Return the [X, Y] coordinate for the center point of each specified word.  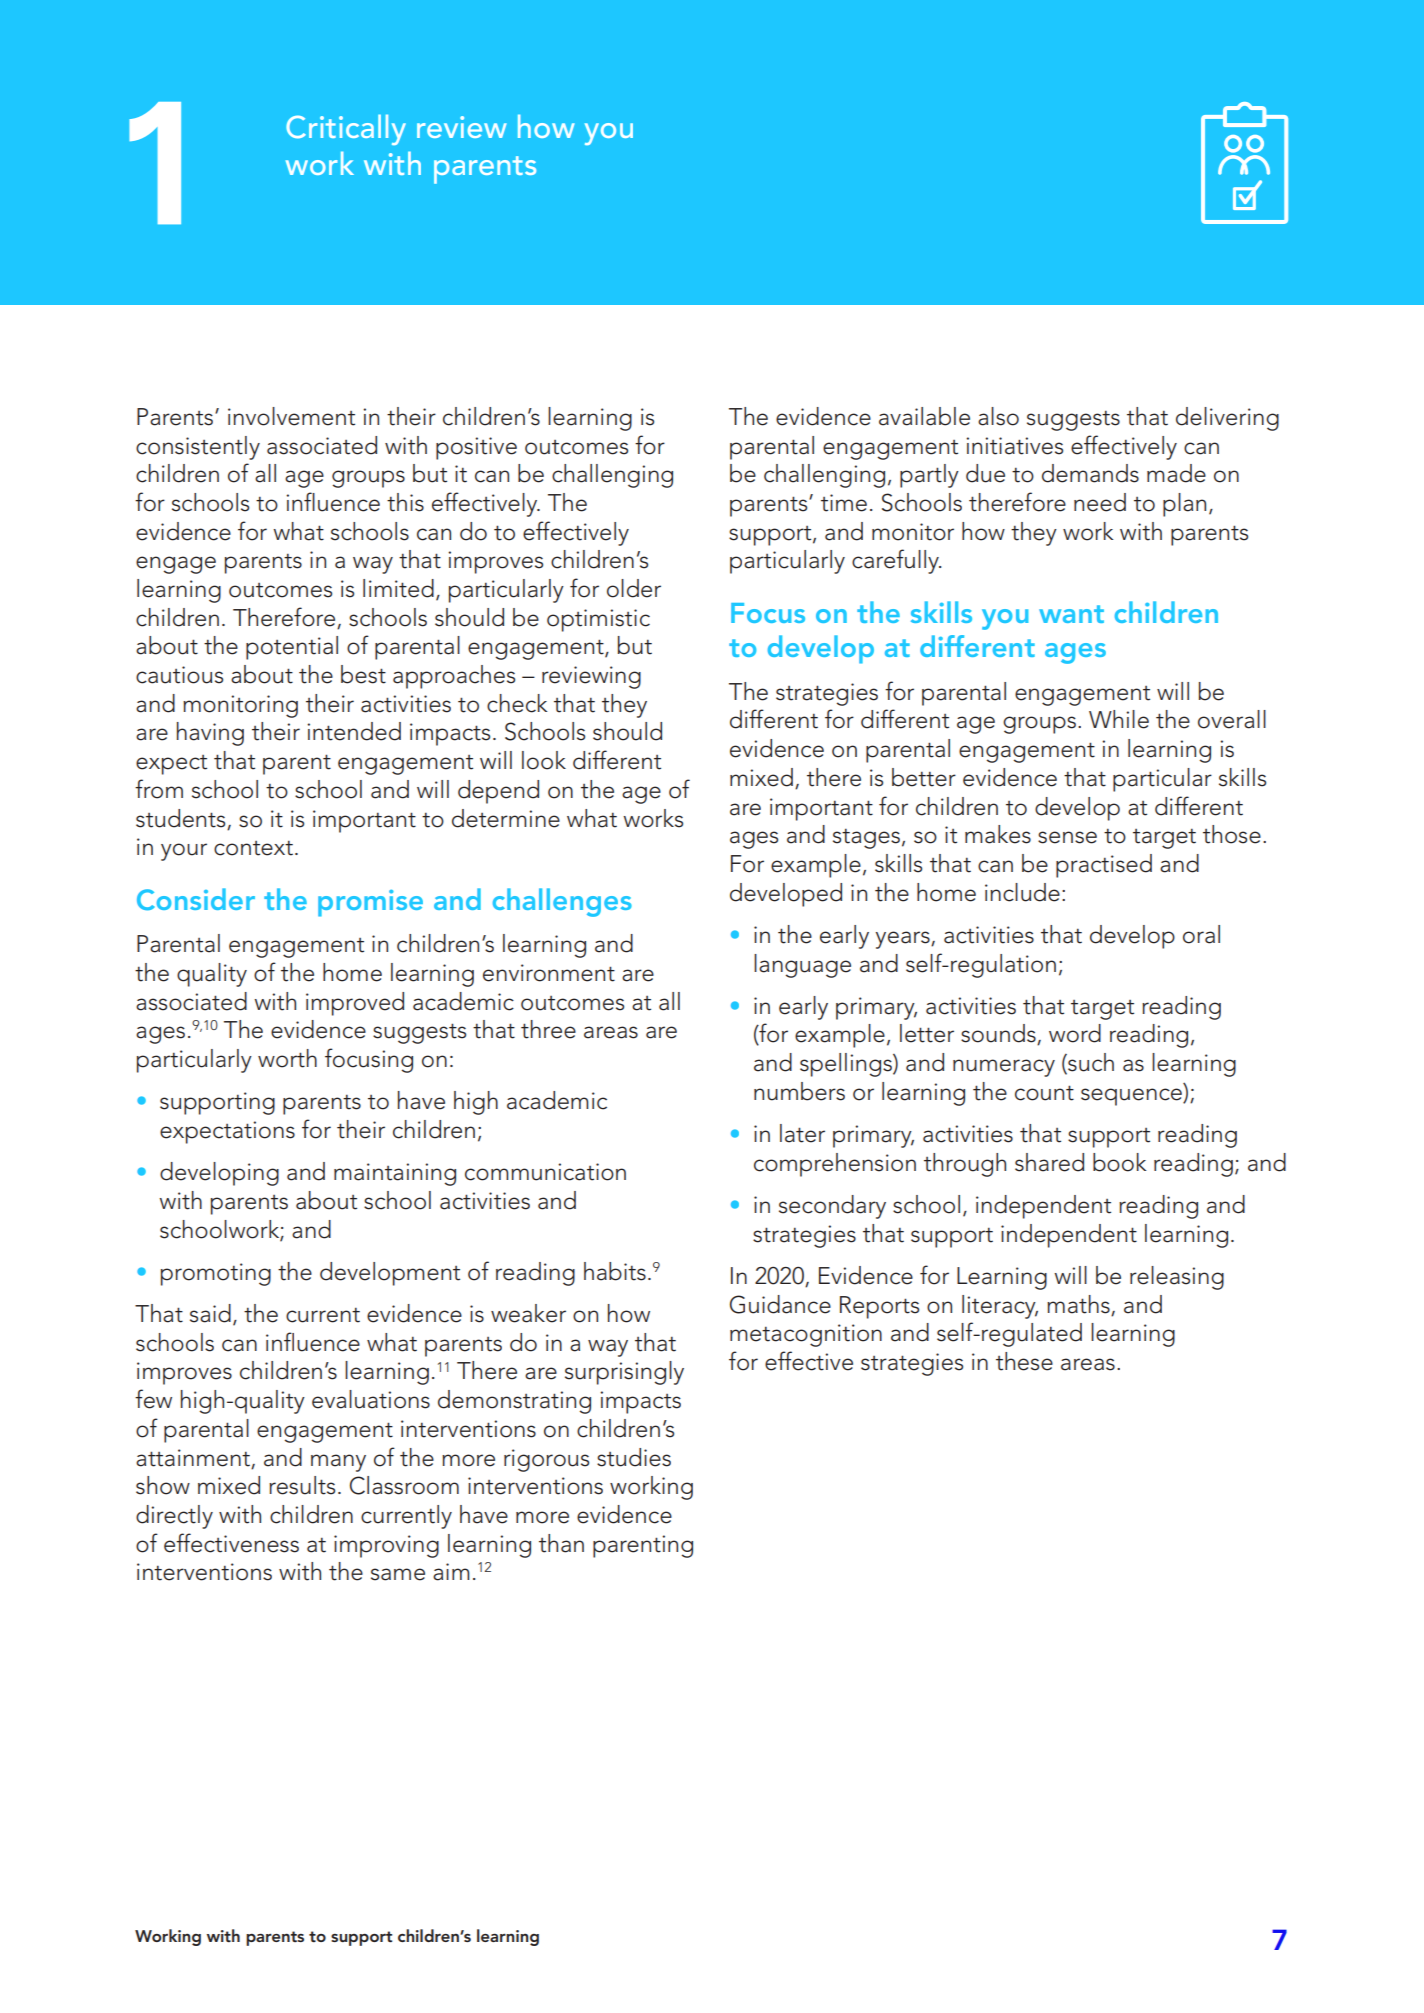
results [302, 1485]
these [1024, 1361]
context [253, 848]
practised [1104, 866]
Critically [346, 129]
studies [634, 1457]
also [998, 416]
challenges [562, 902]
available [924, 416]
